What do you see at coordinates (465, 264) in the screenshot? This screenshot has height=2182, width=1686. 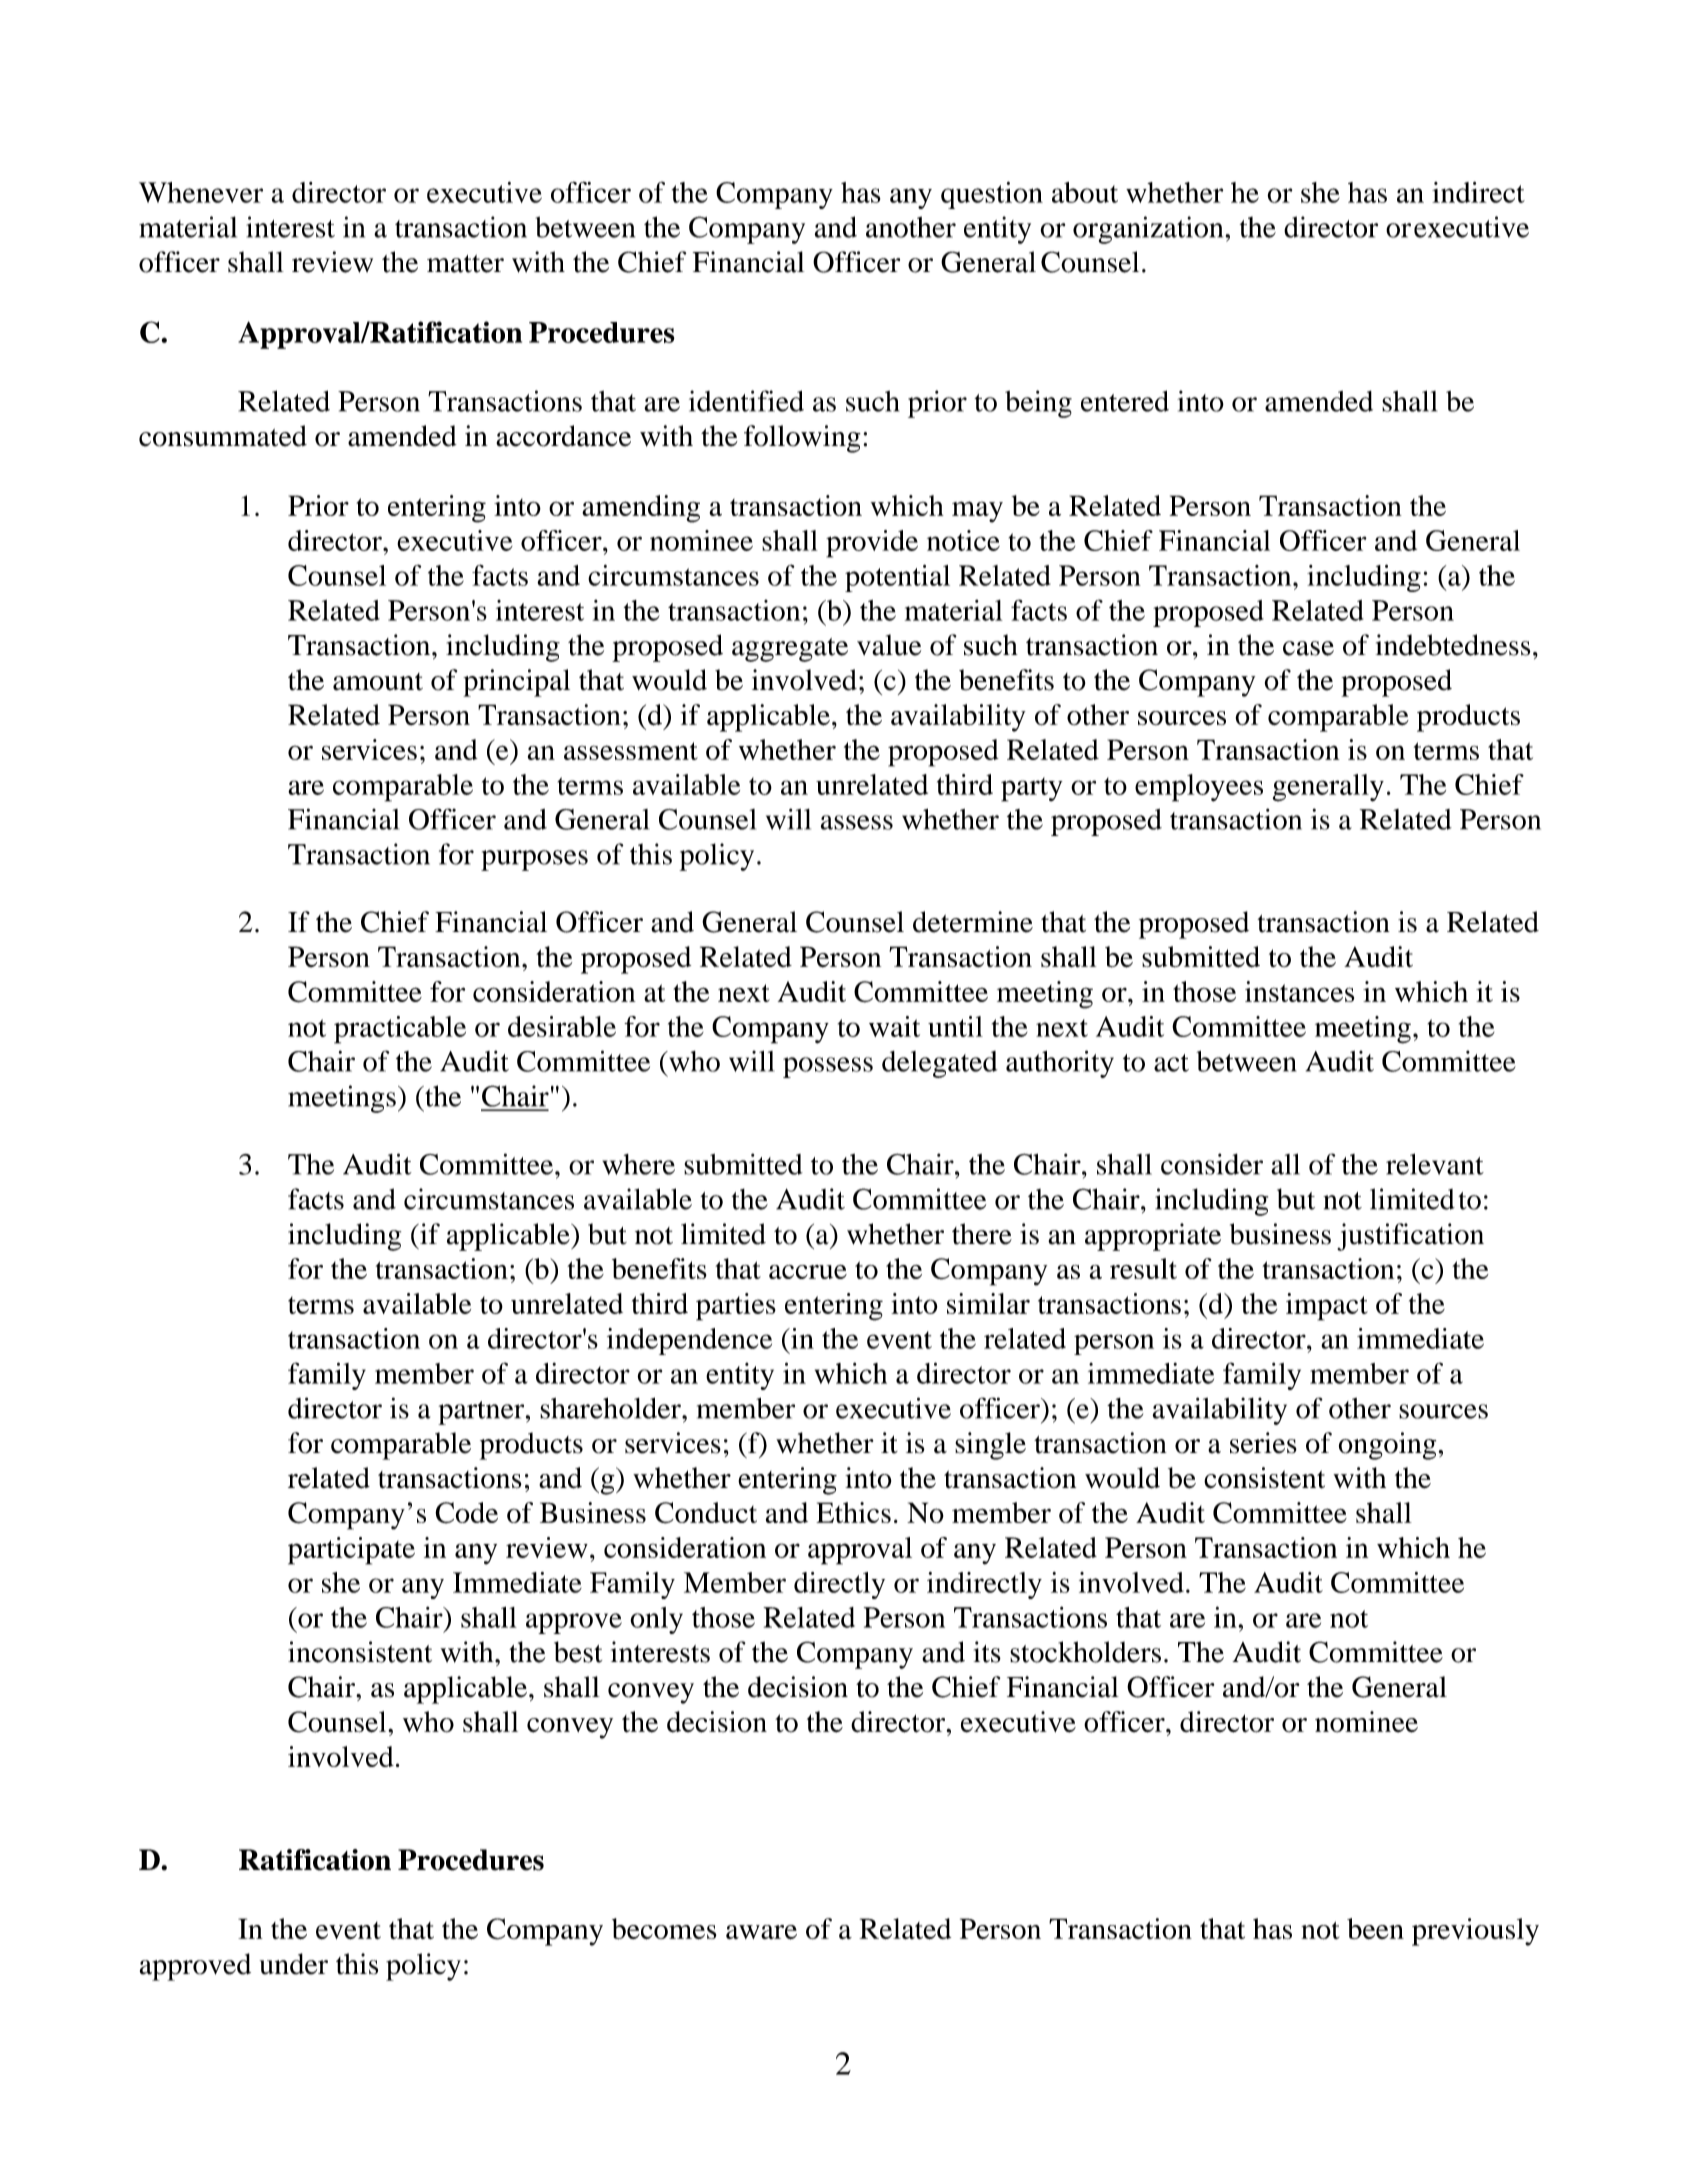 I see `matter` at bounding box center [465, 264].
